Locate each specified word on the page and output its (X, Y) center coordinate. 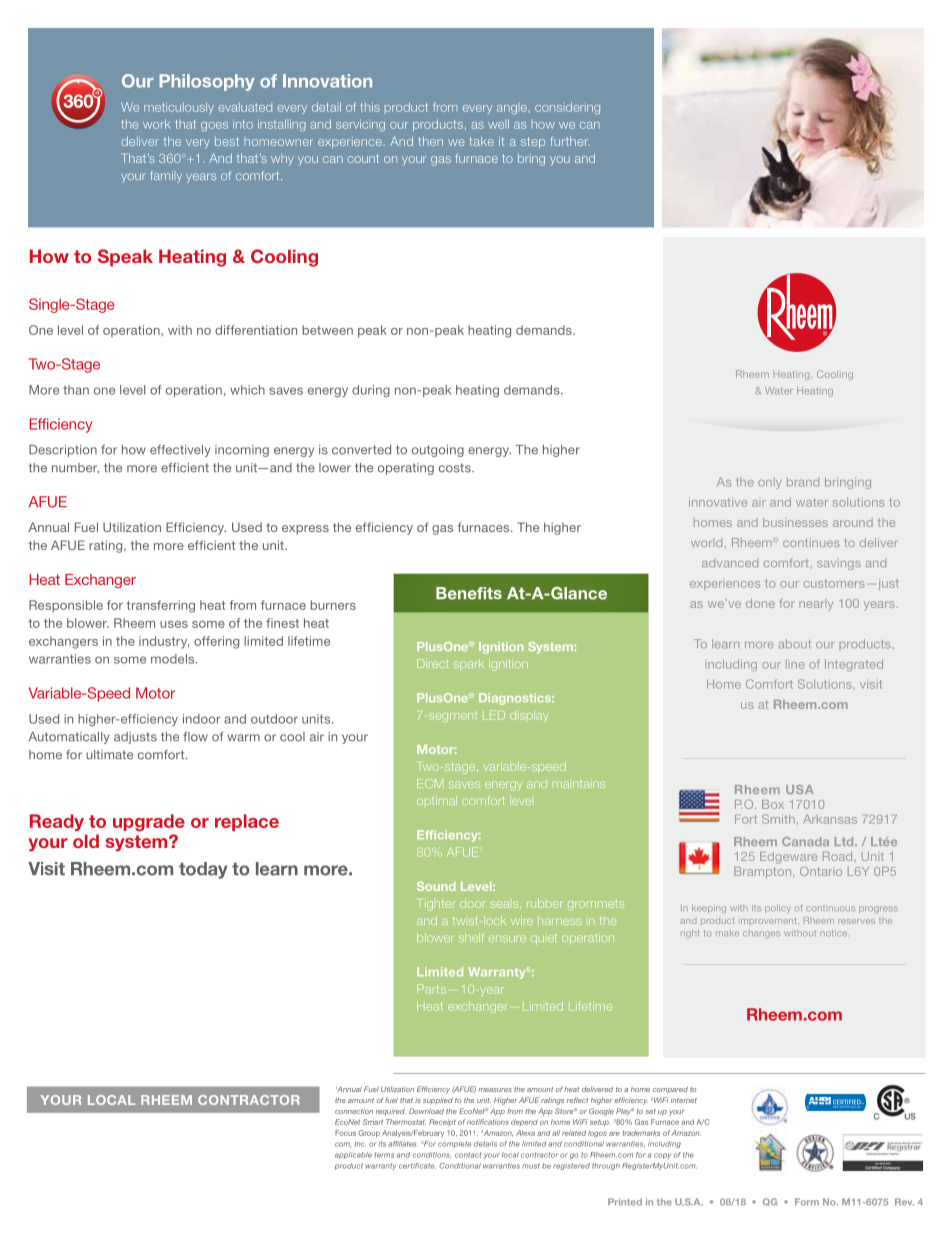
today (203, 870)
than (76, 390)
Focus (345, 1133)
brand (803, 482)
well (498, 124)
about (794, 644)
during (371, 391)
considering (567, 108)
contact (468, 1155)
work (157, 124)
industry (164, 642)
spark (469, 664)
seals (505, 904)
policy (778, 909)
